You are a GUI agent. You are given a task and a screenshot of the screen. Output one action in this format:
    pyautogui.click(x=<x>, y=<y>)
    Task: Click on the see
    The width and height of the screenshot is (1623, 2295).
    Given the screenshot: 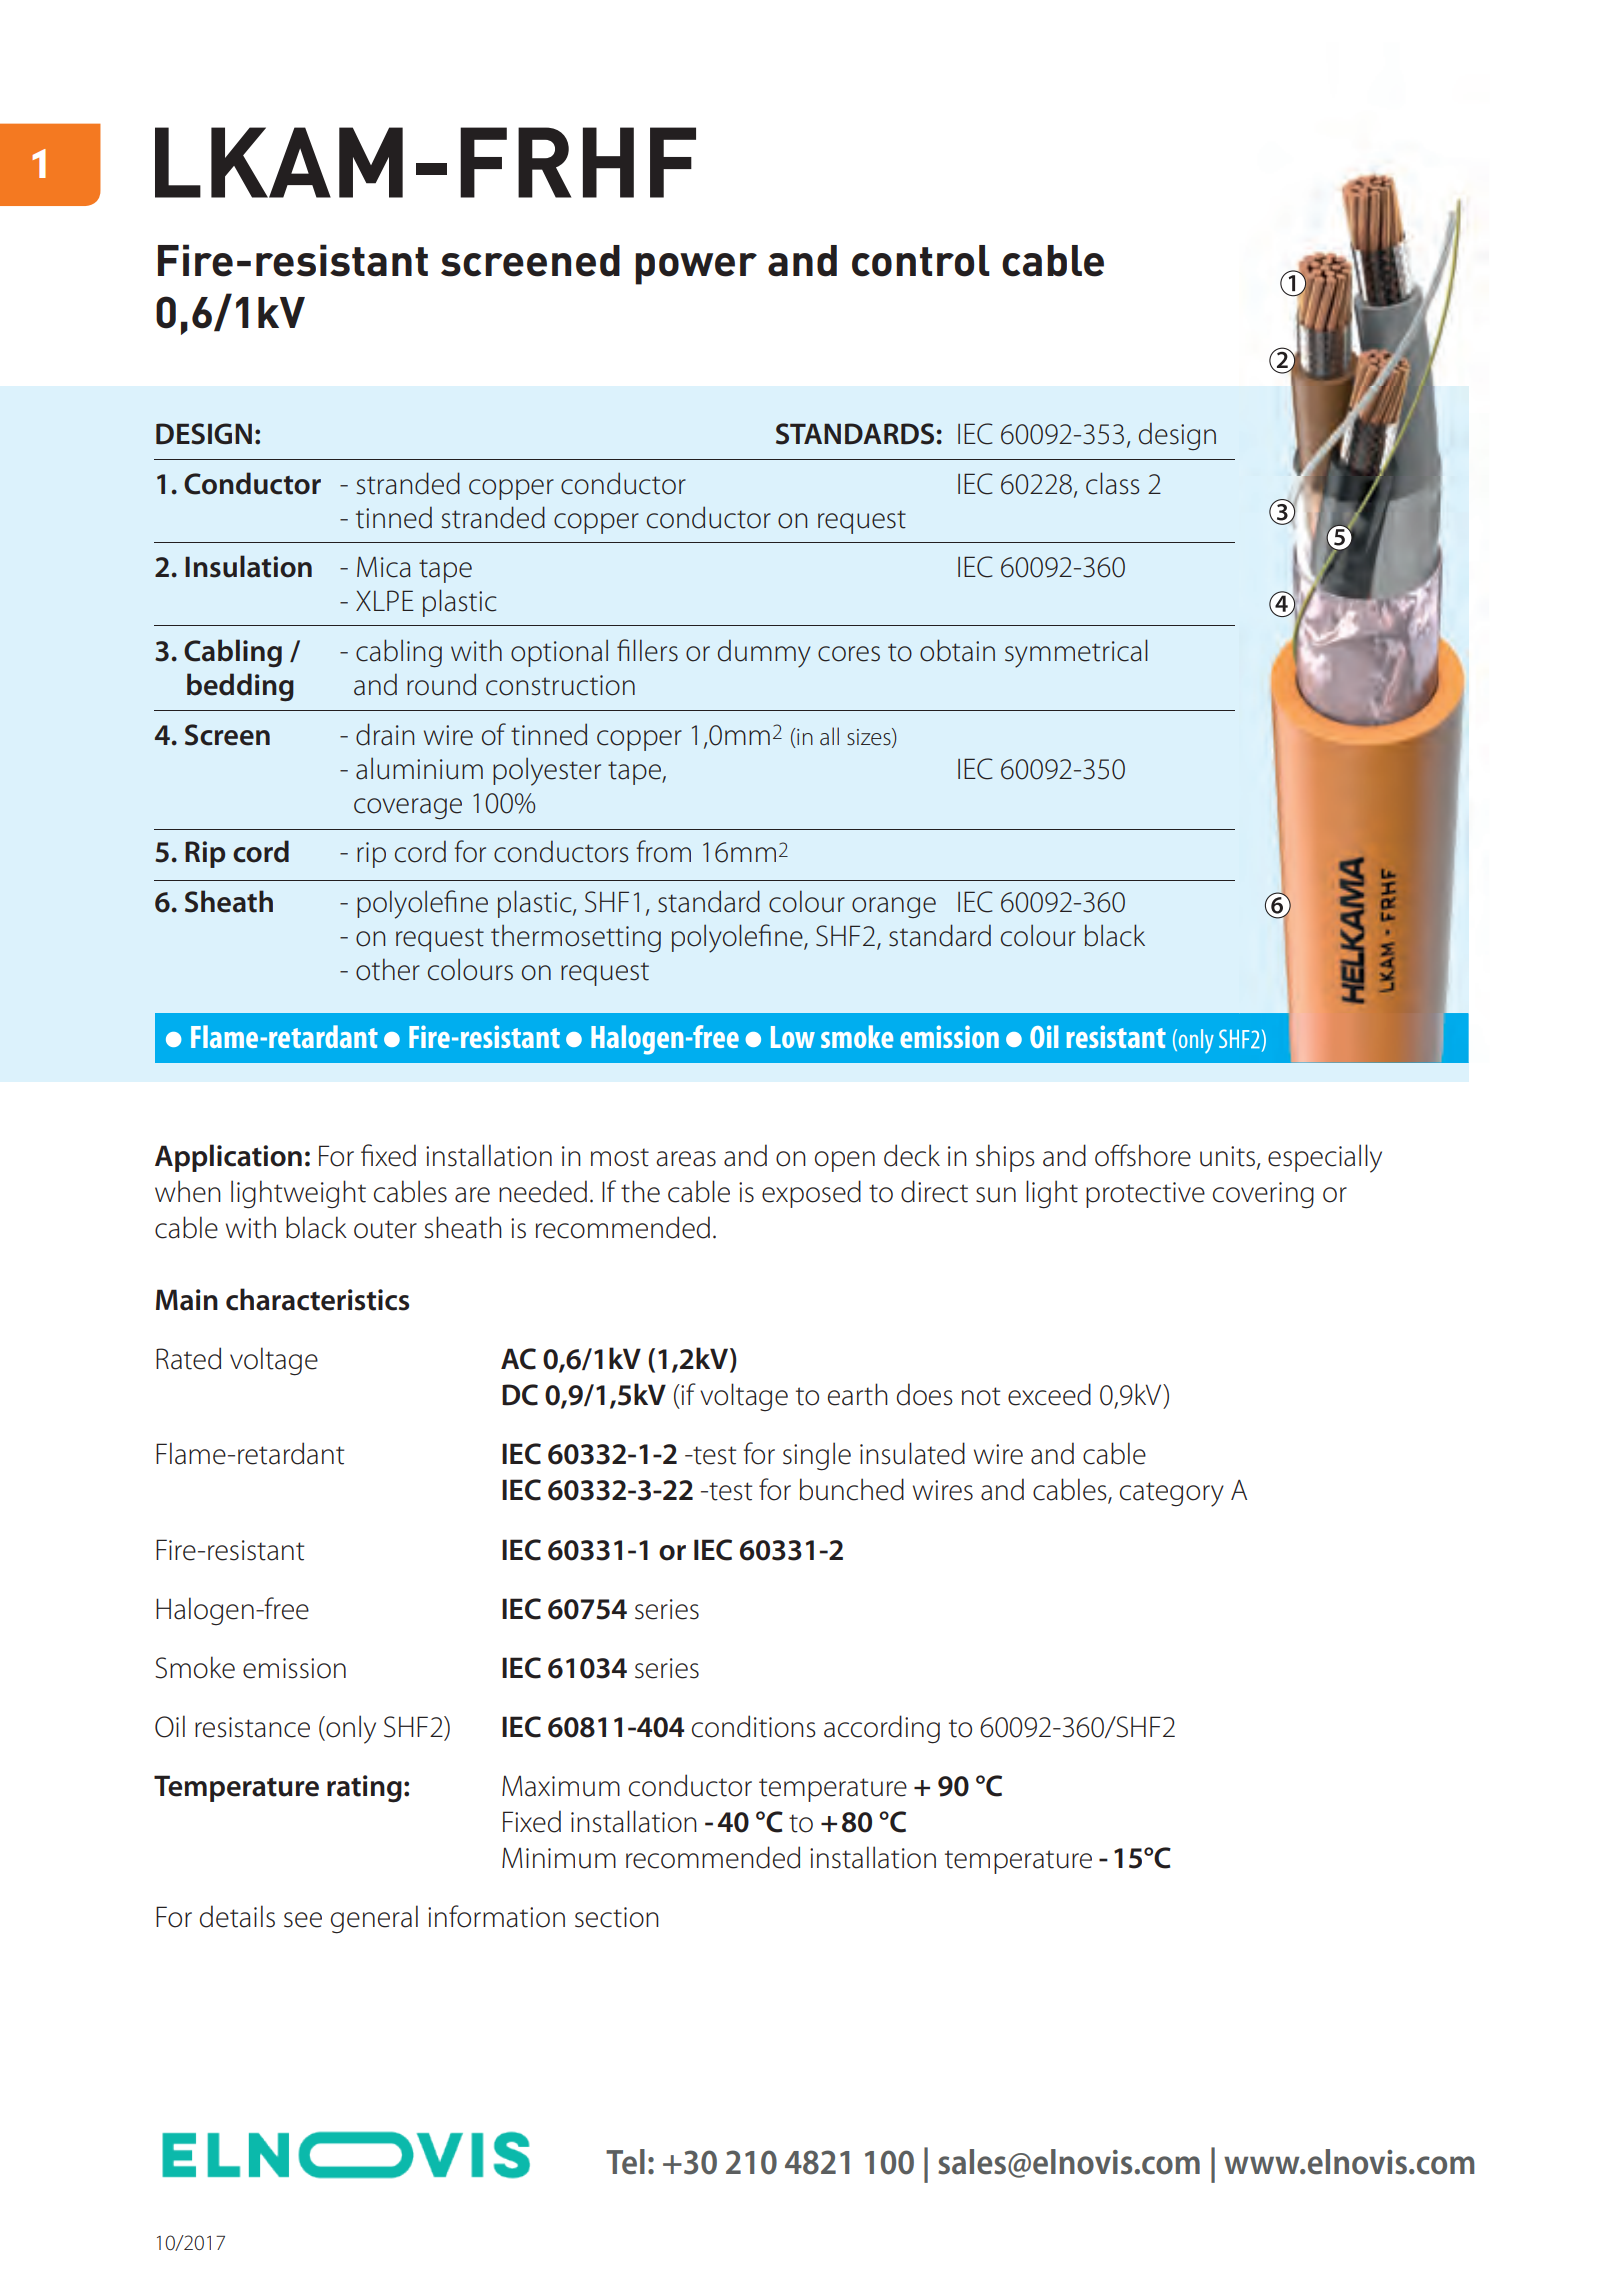 What is the action you would take?
    pyautogui.click(x=303, y=1920)
